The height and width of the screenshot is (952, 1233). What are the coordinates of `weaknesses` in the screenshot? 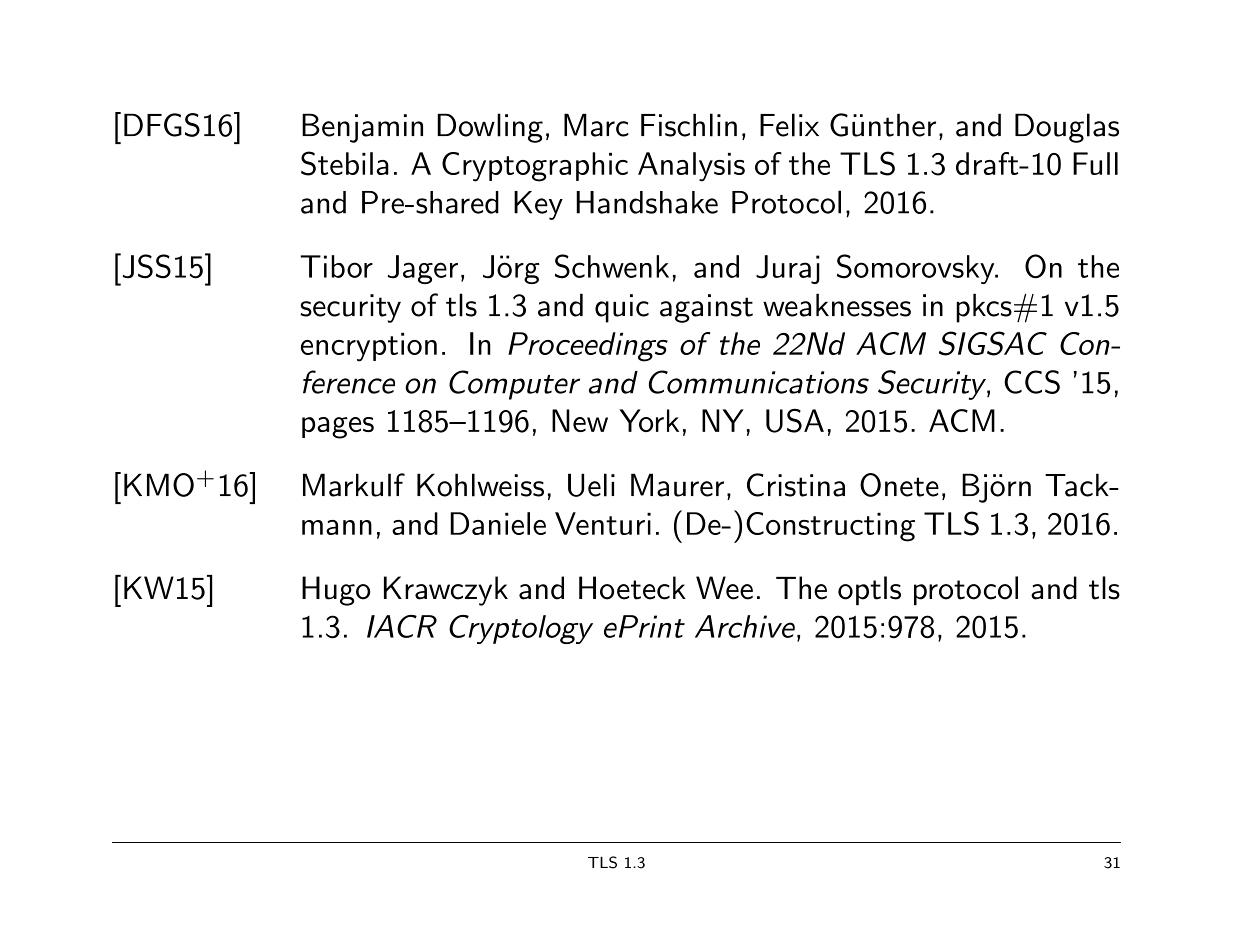 It's located at (837, 305).
